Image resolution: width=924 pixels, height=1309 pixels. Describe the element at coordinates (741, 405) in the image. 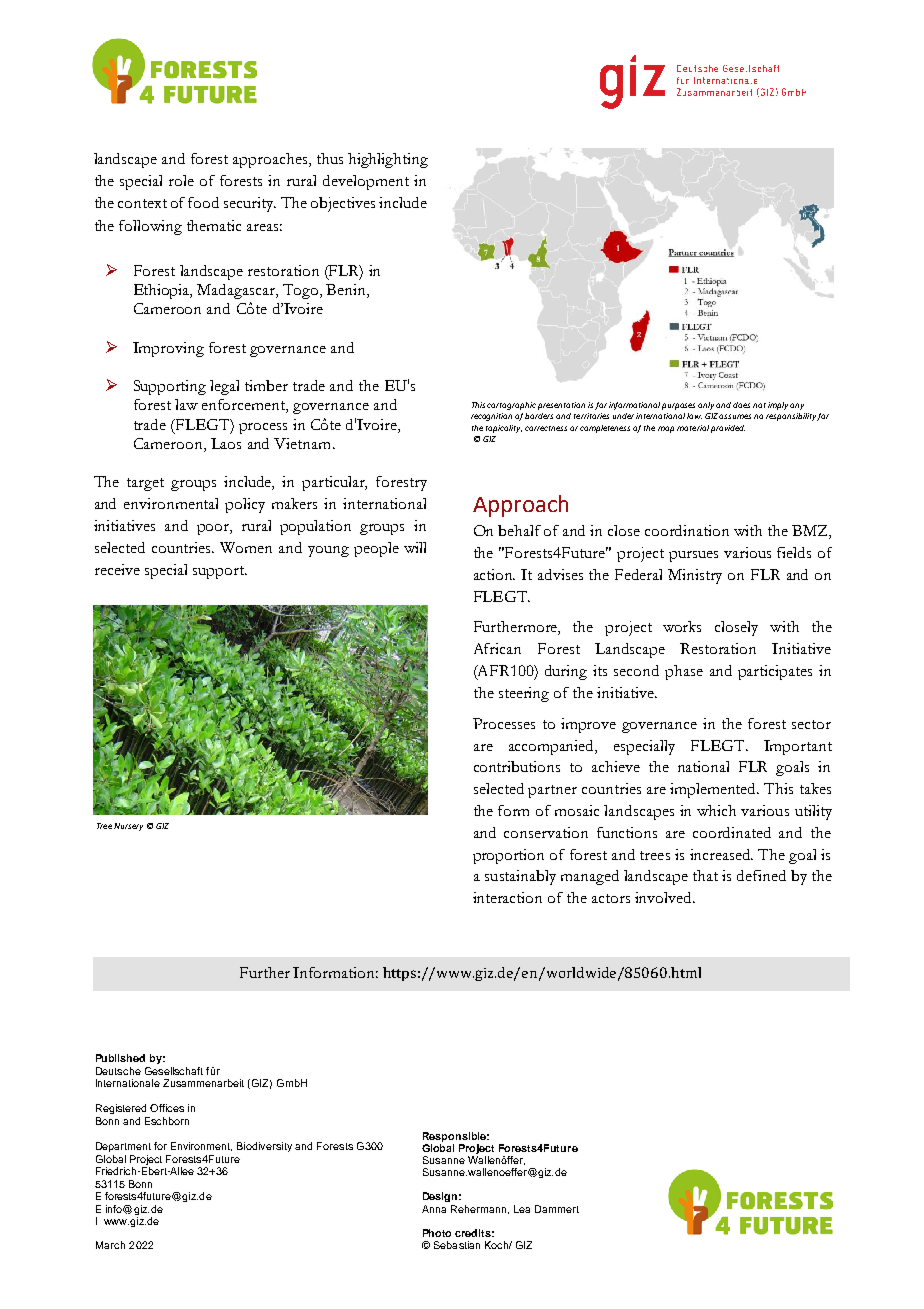

I see `does` at that location.
